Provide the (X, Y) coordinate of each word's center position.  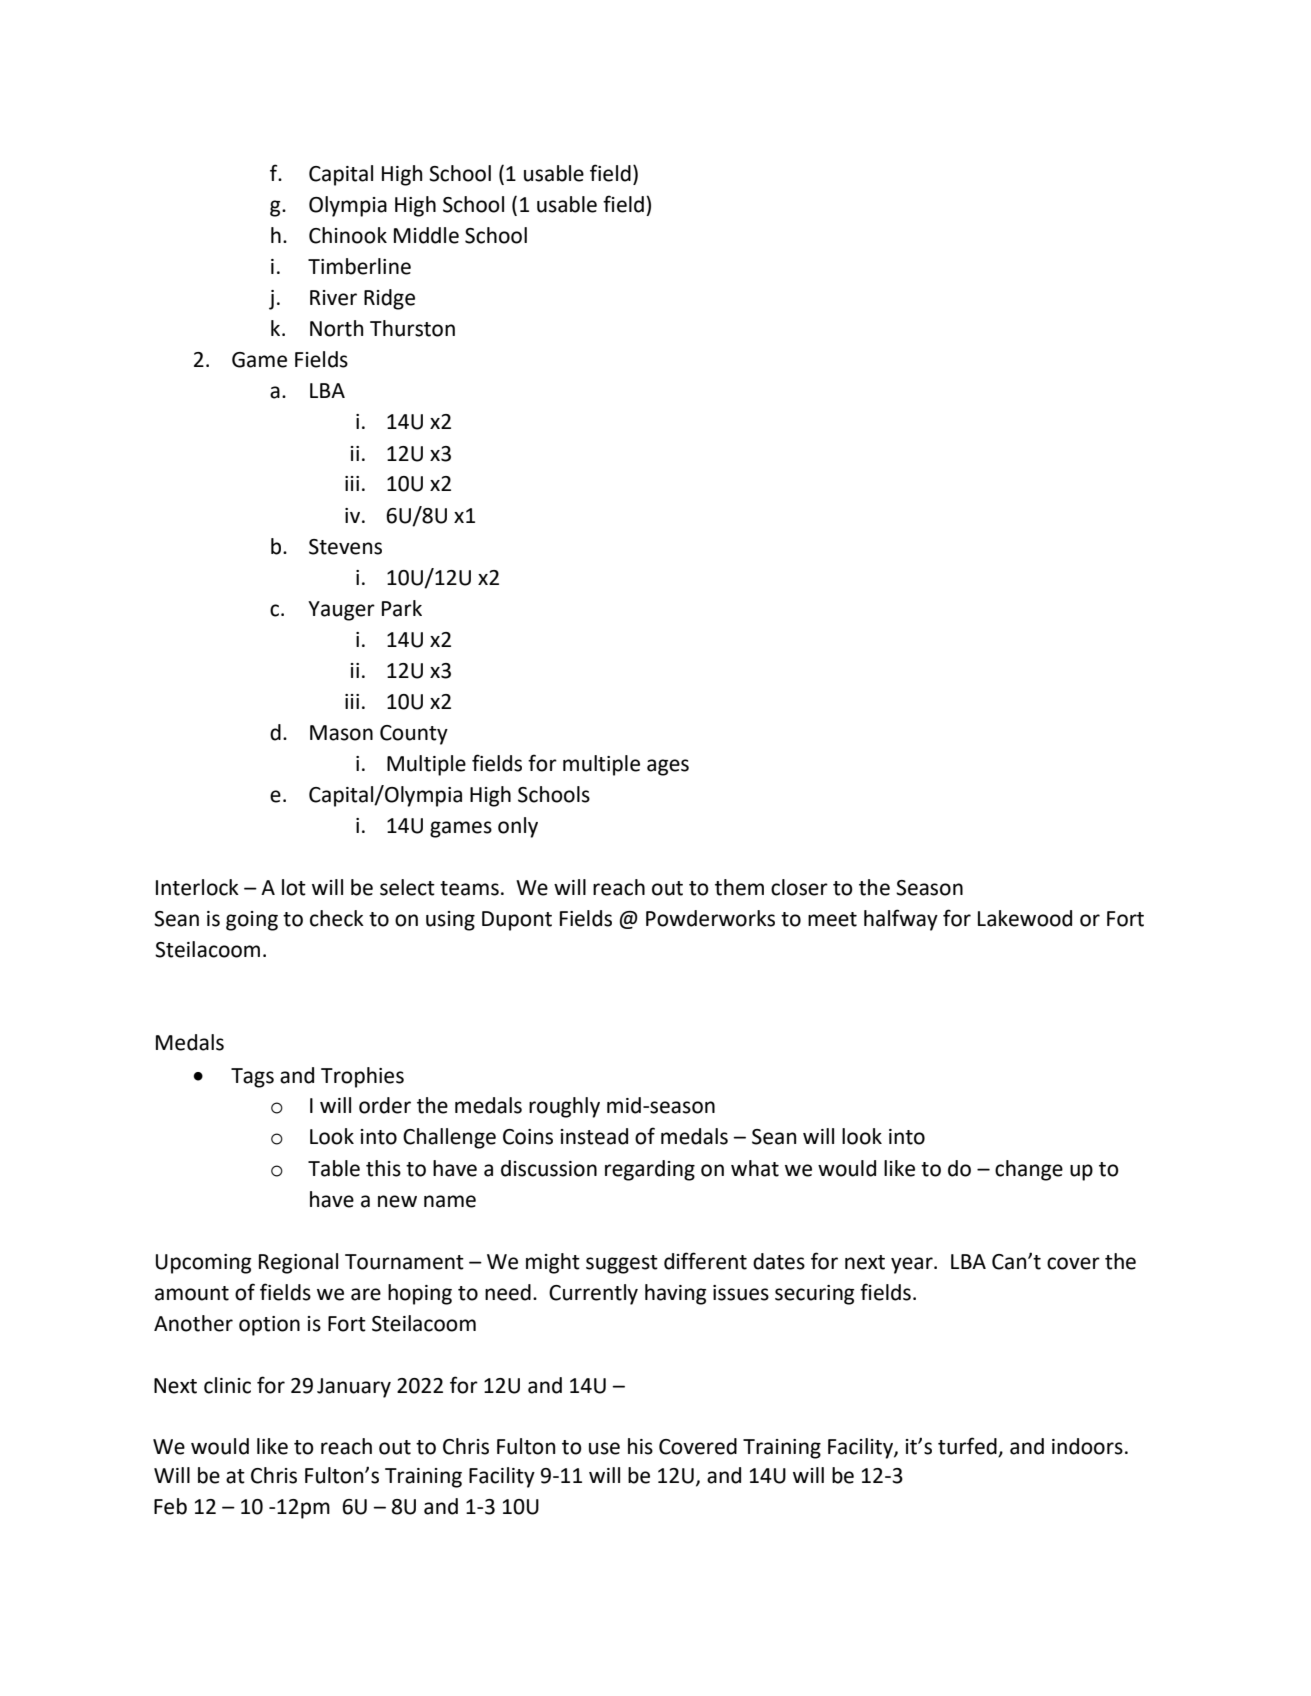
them (739, 887)
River (333, 298)
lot (294, 887)
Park (402, 608)
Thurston (412, 328)
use (604, 1448)
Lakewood (1025, 918)
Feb (170, 1506)
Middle (426, 235)
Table (334, 1168)
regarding (650, 1170)
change (1029, 1170)
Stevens (345, 547)
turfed (967, 1446)
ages (668, 767)
